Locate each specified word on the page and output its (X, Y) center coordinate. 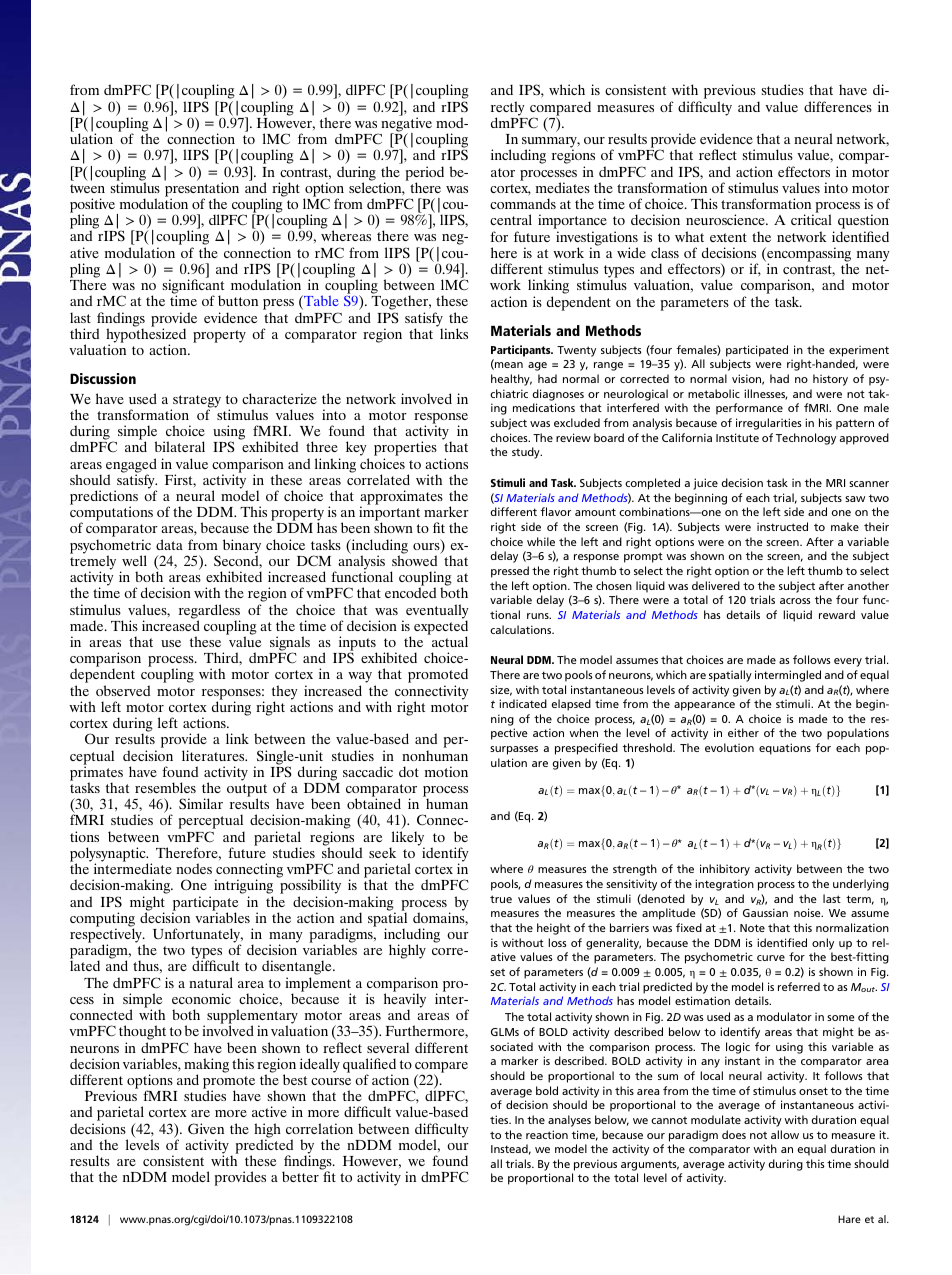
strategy (196, 402)
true (501, 899)
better (300, 1176)
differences (838, 106)
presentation (202, 189)
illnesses (765, 394)
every (848, 662)
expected (441, 627)
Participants (522, 351)
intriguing (243, 888)
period (424, 174)
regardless (209, 612)
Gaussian (765, 912)
